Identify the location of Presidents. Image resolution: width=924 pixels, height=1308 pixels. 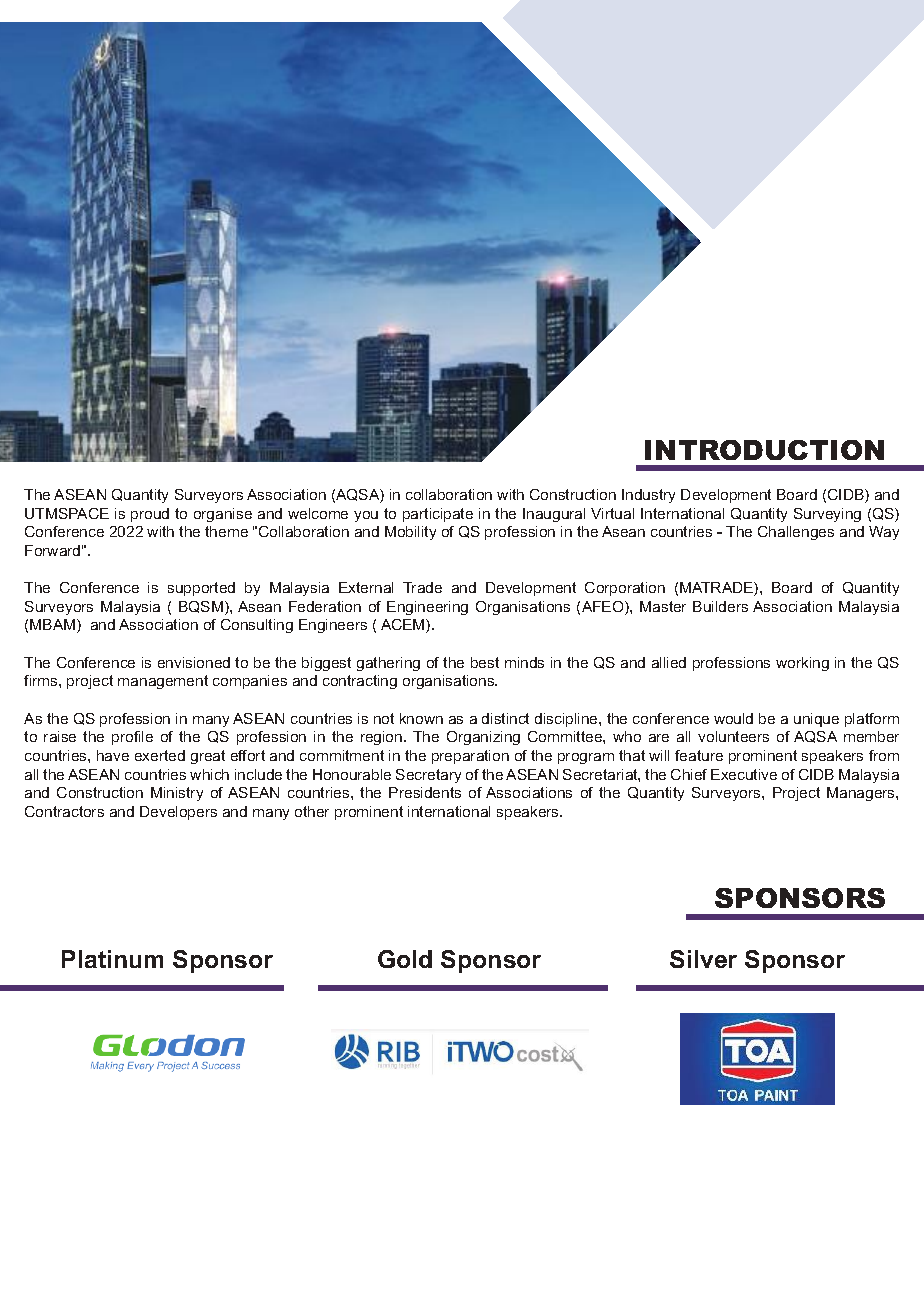
(425, 792).
